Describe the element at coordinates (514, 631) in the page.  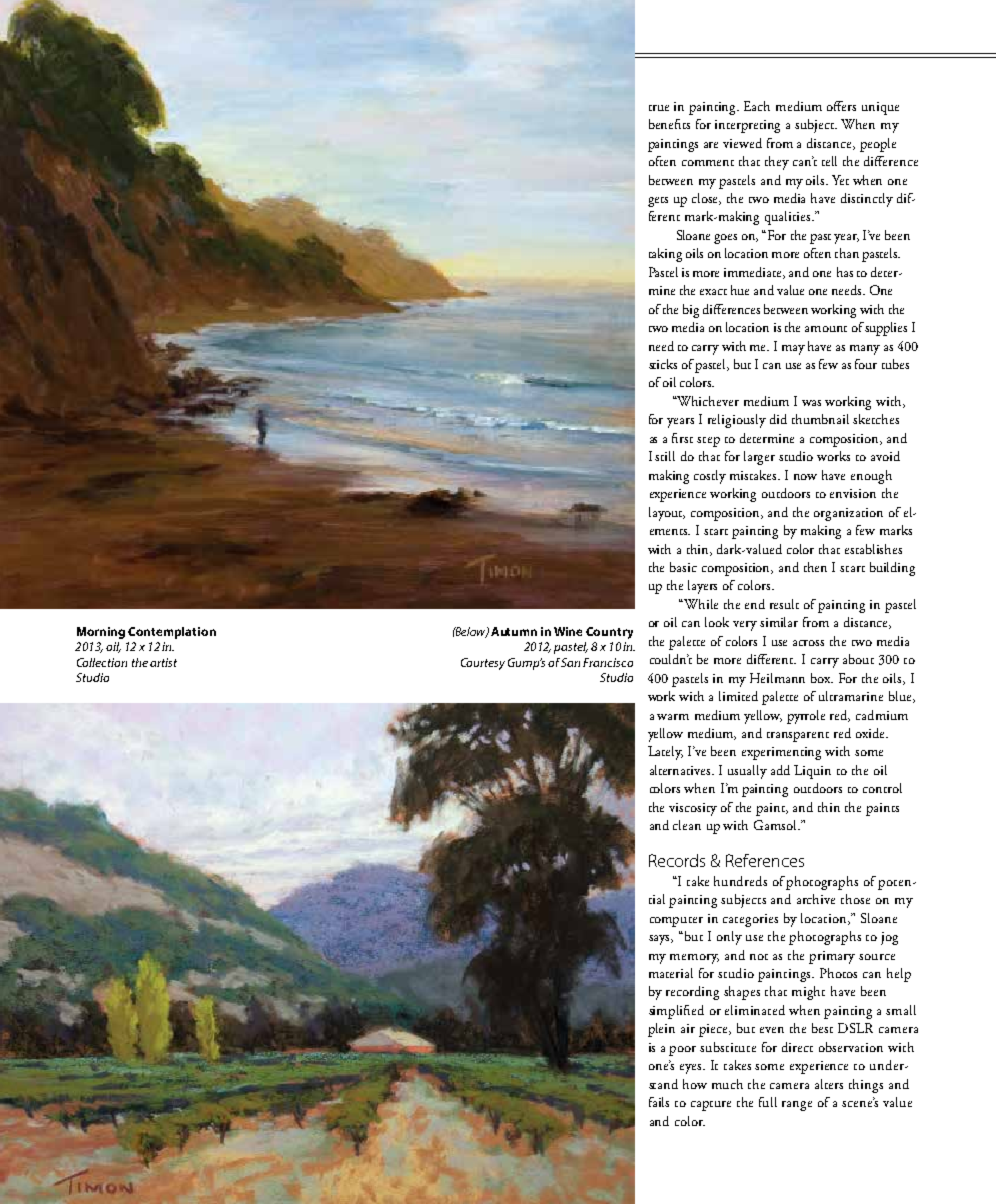
I see `Autumn` at that location.
